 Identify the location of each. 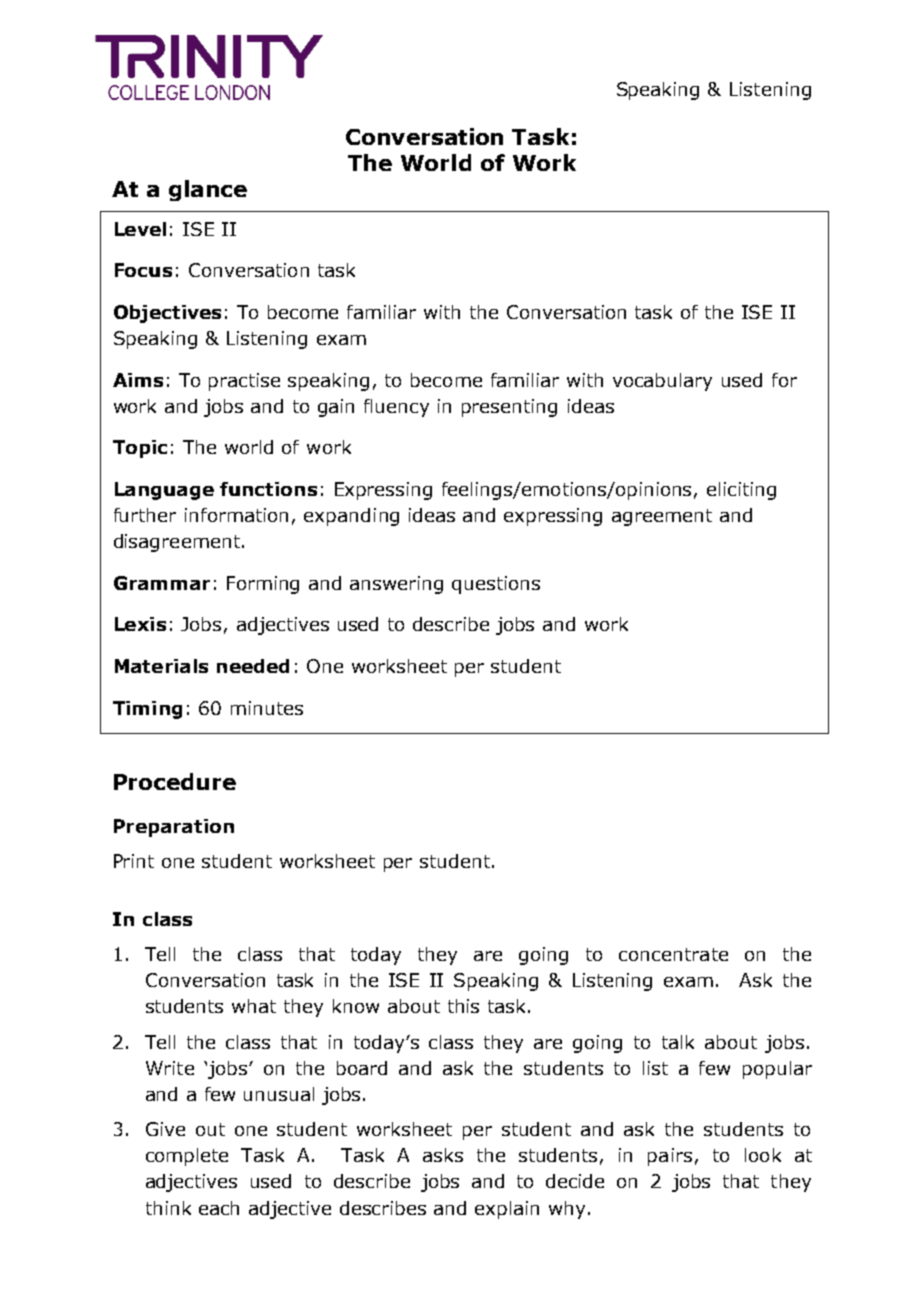
(219, 1208).
